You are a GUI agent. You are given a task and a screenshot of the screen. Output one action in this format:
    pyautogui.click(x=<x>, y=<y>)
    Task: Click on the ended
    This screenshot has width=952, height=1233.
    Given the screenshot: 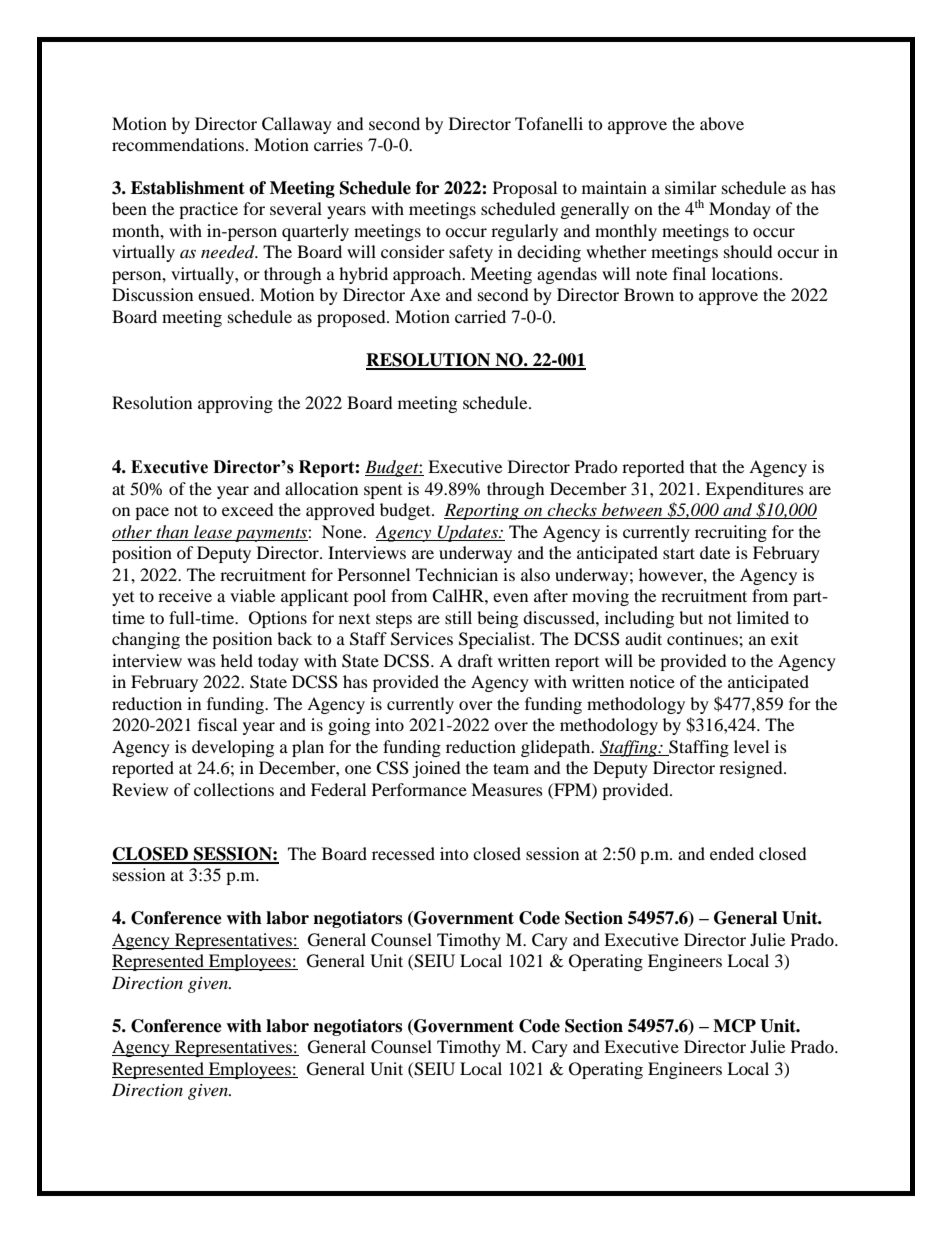 What is the action you would take?
    pyautogui.click(x=732, y=853)
